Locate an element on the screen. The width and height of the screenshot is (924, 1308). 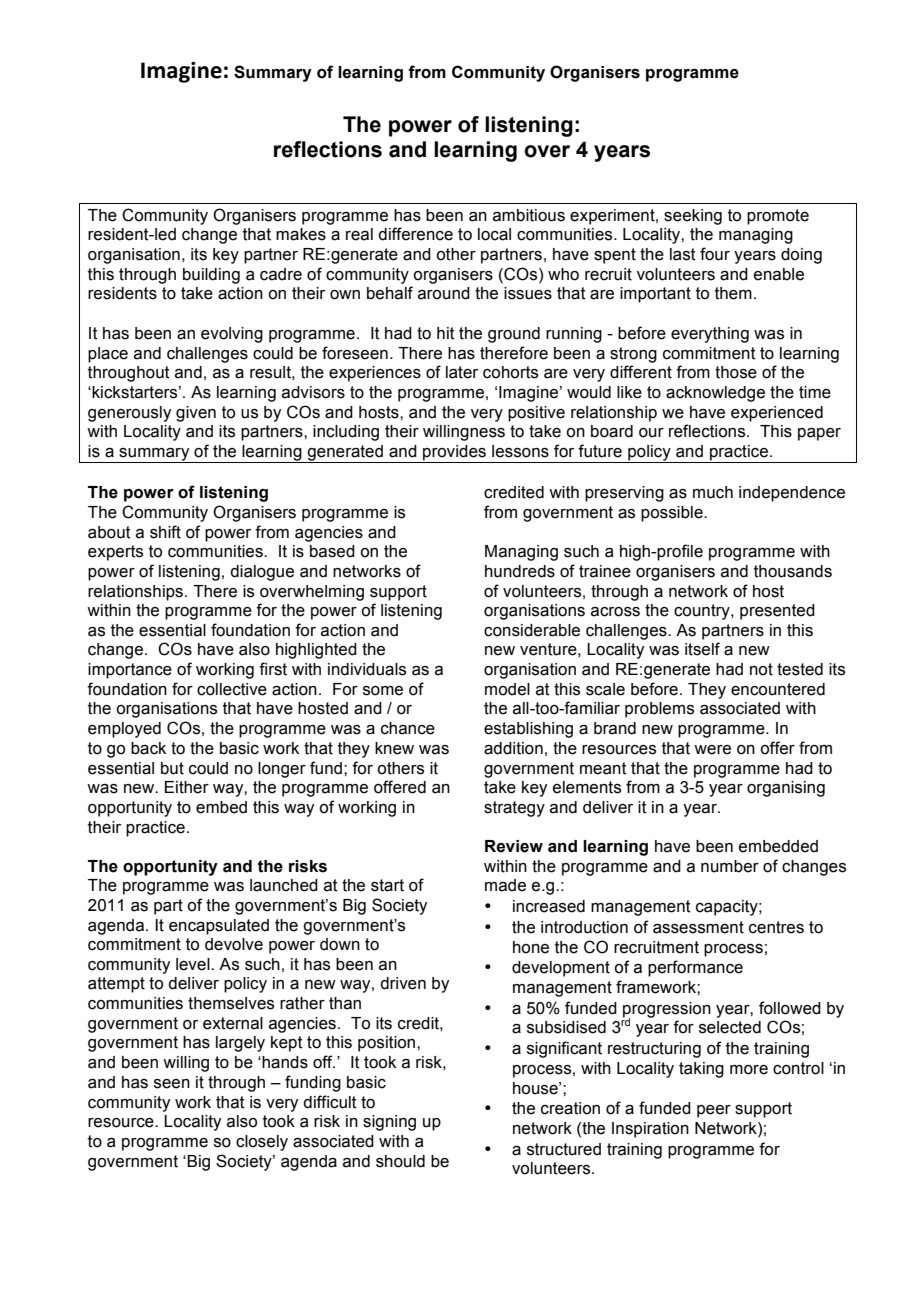
building is located at coordinates (211, 276).
